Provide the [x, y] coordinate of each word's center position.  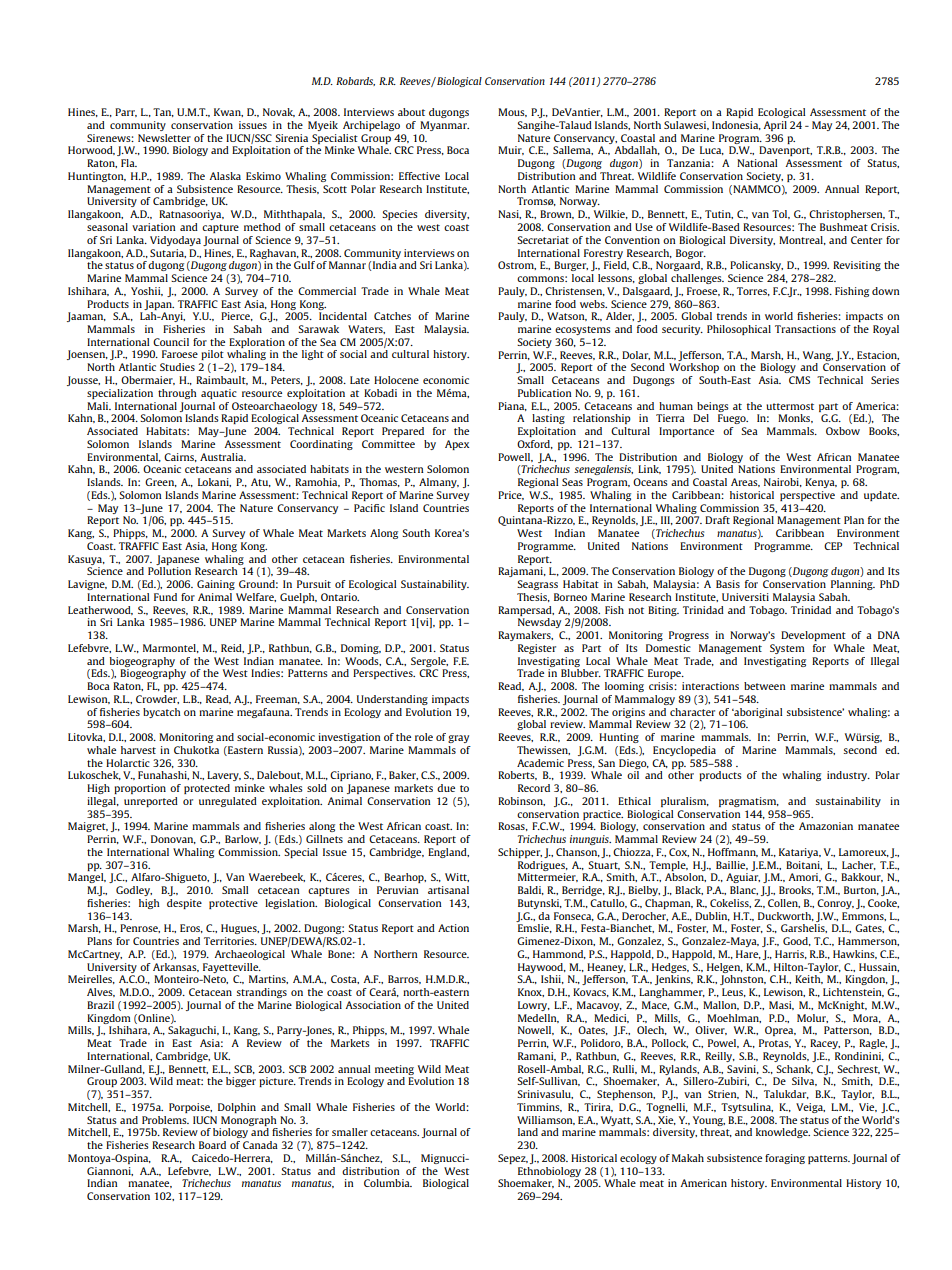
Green [161, 482]
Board [212, 1145]
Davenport [785, 151]
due [446, 788]
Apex [457, 445]
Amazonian [826, 826]
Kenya [821, 483]
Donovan [173, 839]
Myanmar [444, 126]
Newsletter [164, 138]
